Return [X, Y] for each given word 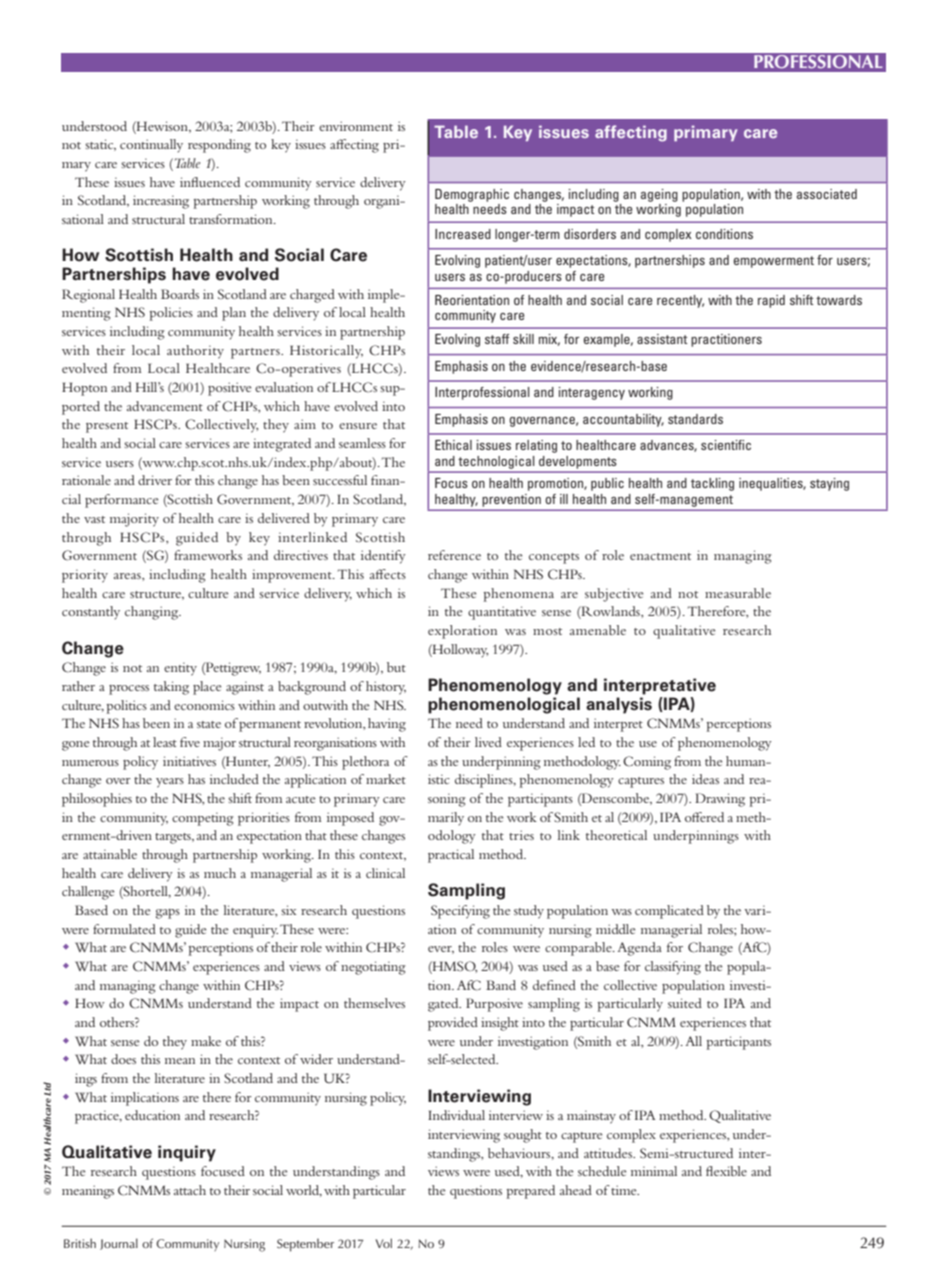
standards [695, 419]
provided [453, 1024]
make [206, 1041]
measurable [738, 593]
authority [195, 352]
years [170, 783]
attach [190, 1190]
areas [128, 576]
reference [454, 555]
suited [685, 1003]
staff [497, 339]
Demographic [472, 195]
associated [827, 194]
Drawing [720, 800]
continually [151, 146]
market [386, 779]
